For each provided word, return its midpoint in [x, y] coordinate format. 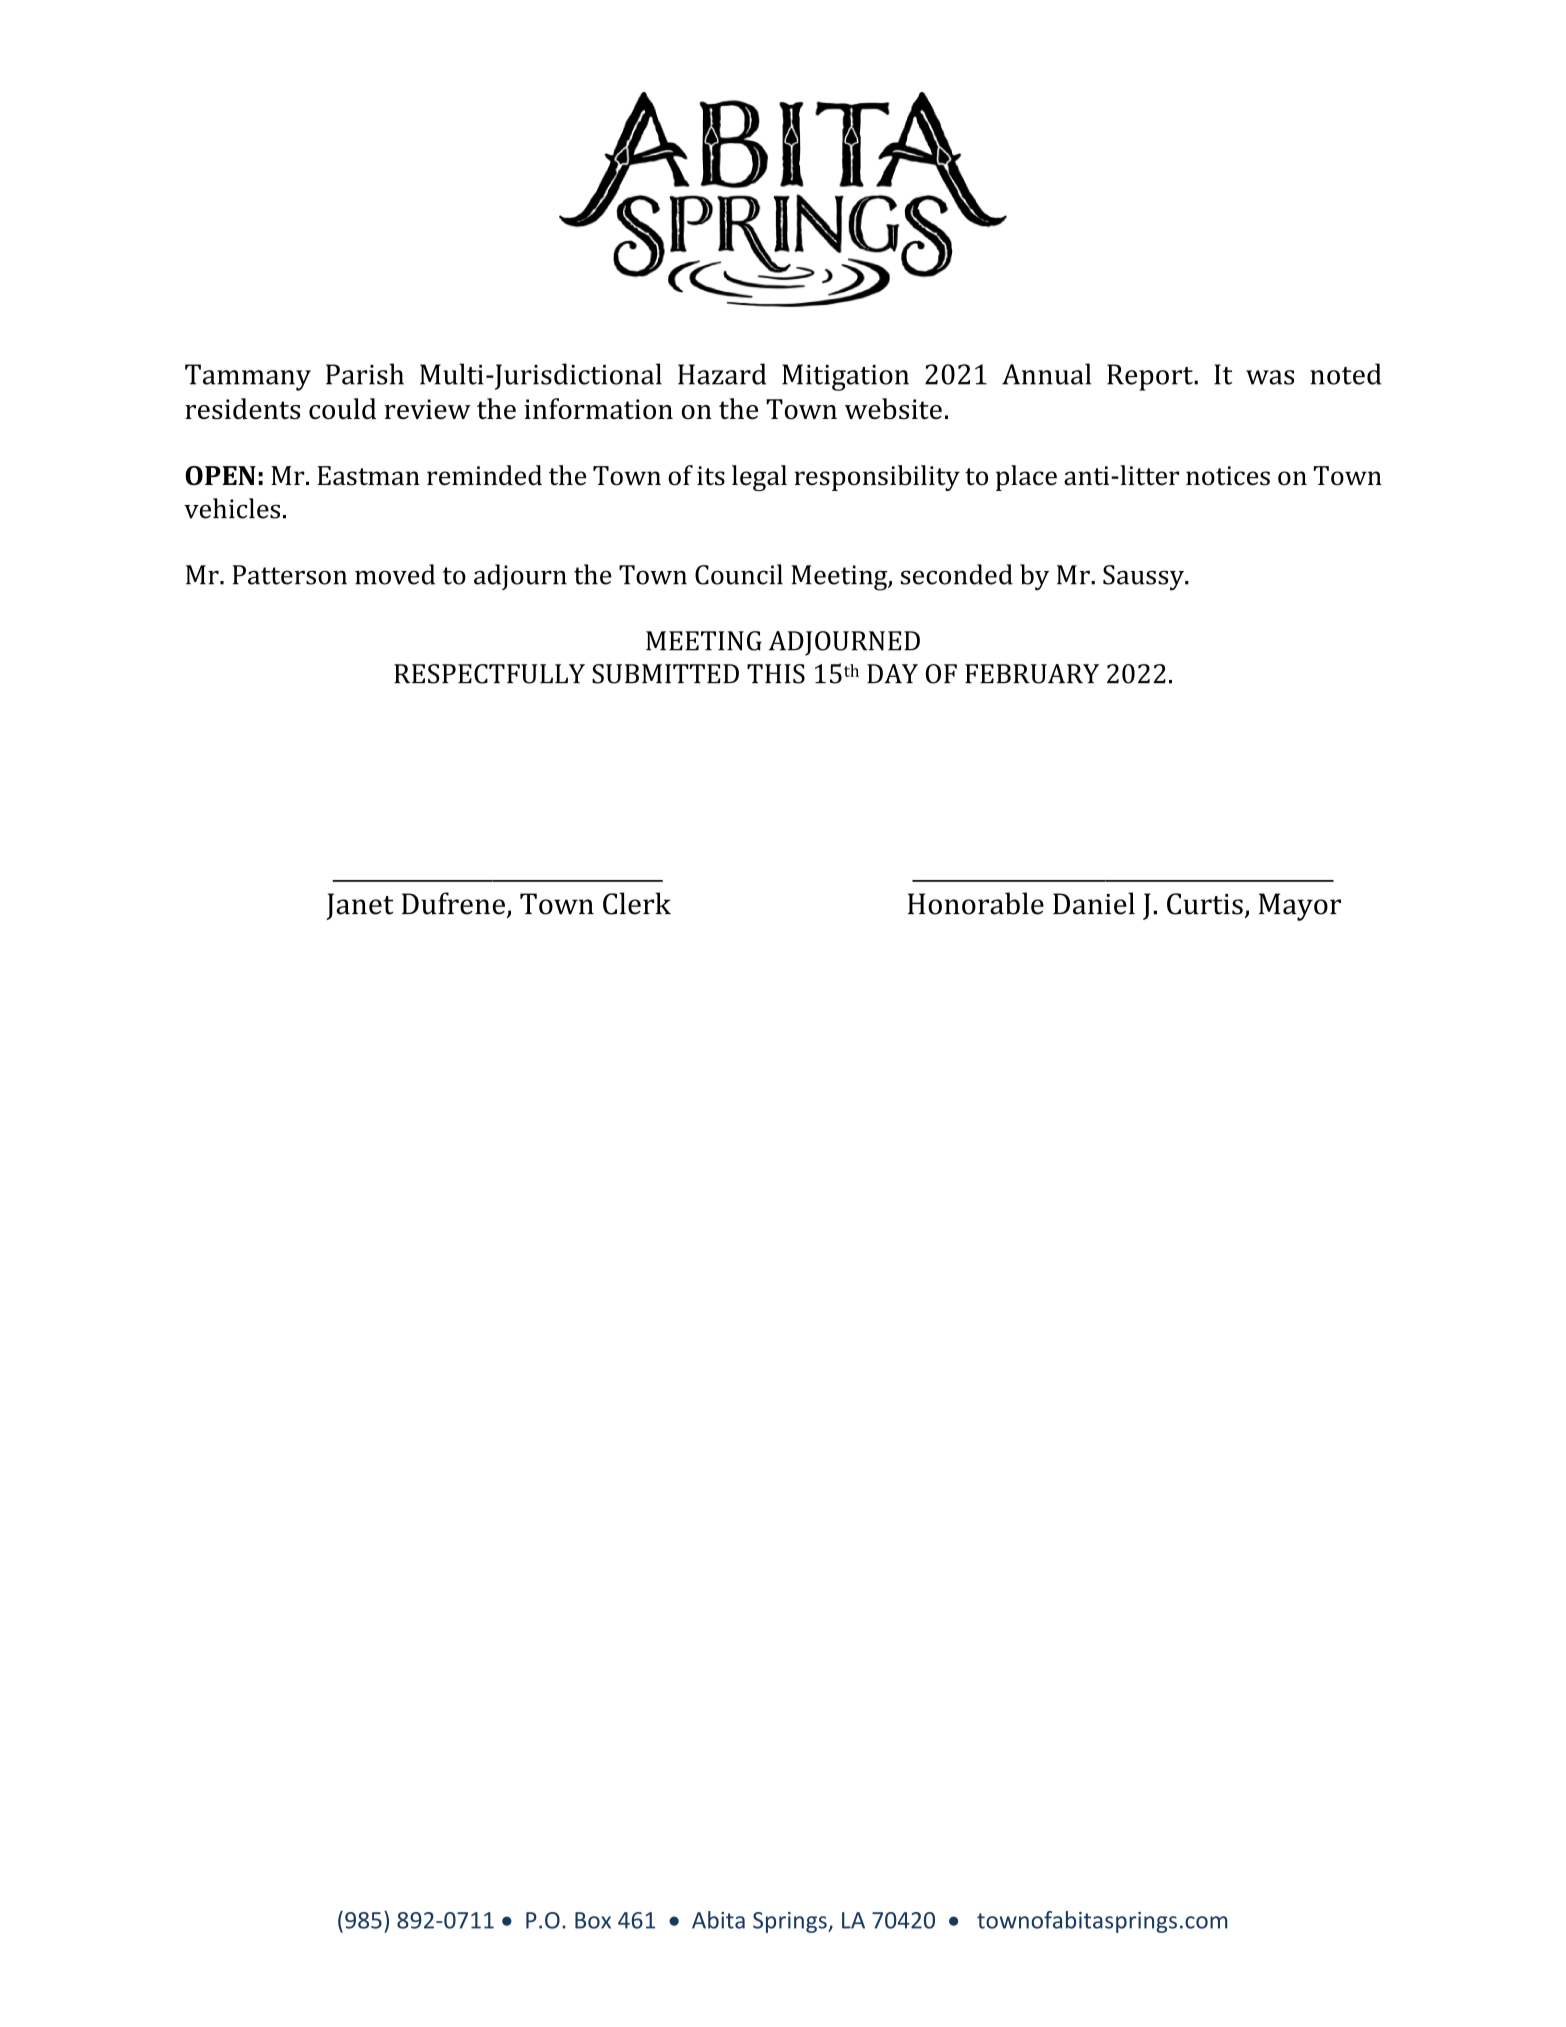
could [342, 408]
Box [593, 1920]
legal [759, 478]
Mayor [1300, 907]
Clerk [637, 903]
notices [1228, 476]
